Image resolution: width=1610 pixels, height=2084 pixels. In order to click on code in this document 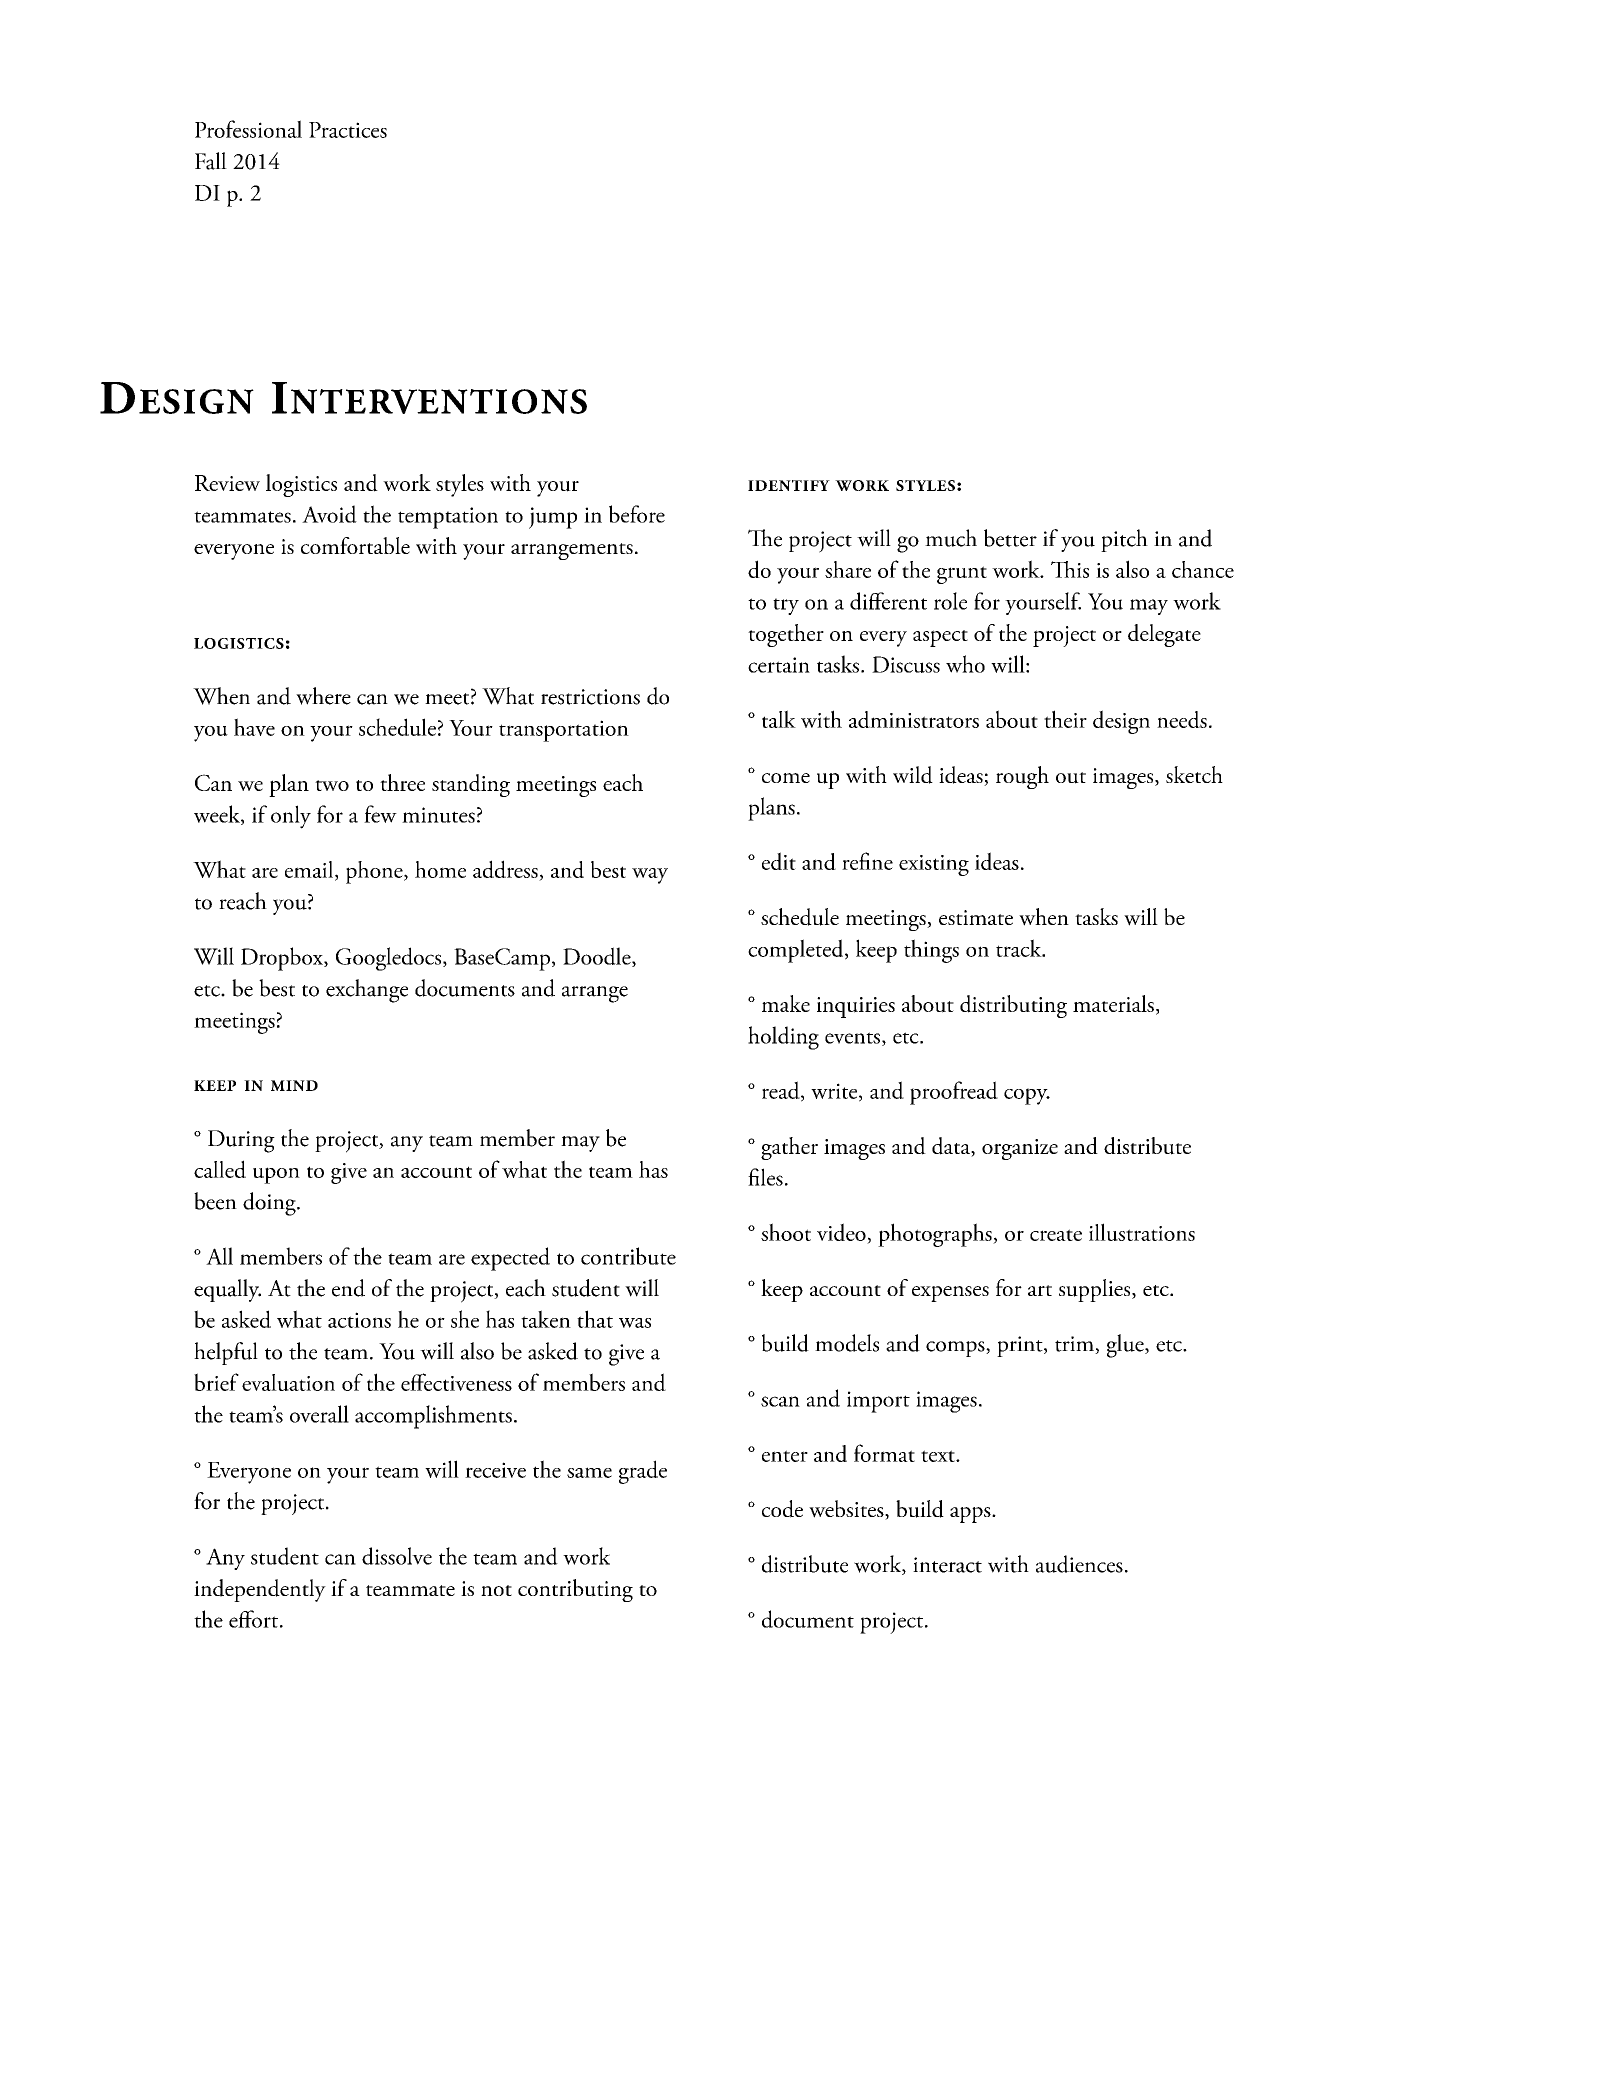, I will do `click(782, 1509)`.
